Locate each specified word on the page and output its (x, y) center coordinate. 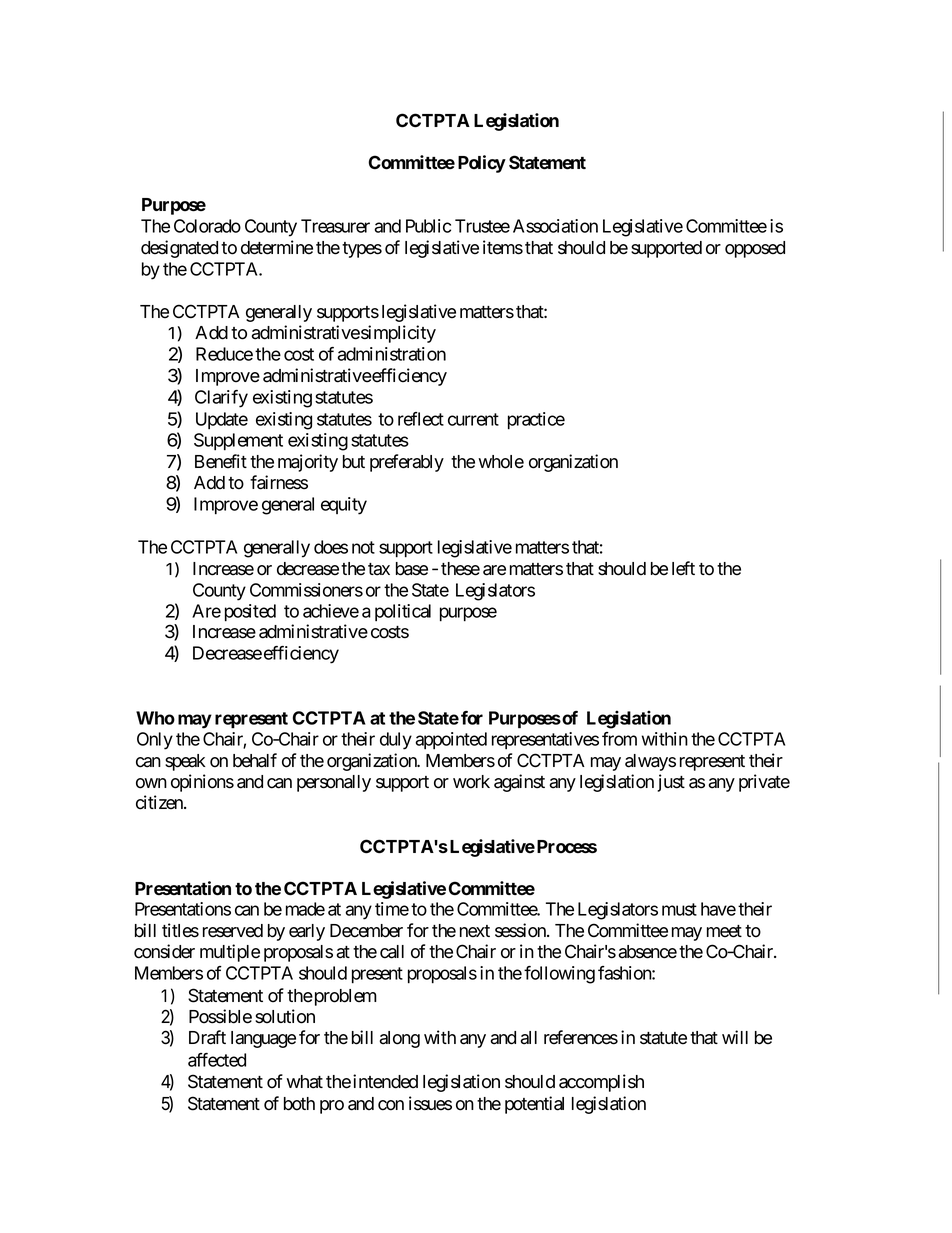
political (403, 612)
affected (217, 1060)
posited (250, 613)
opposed (755, 249)
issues (430, 1103)
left (683, 568)
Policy (482, 164)
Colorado (207, 226)
